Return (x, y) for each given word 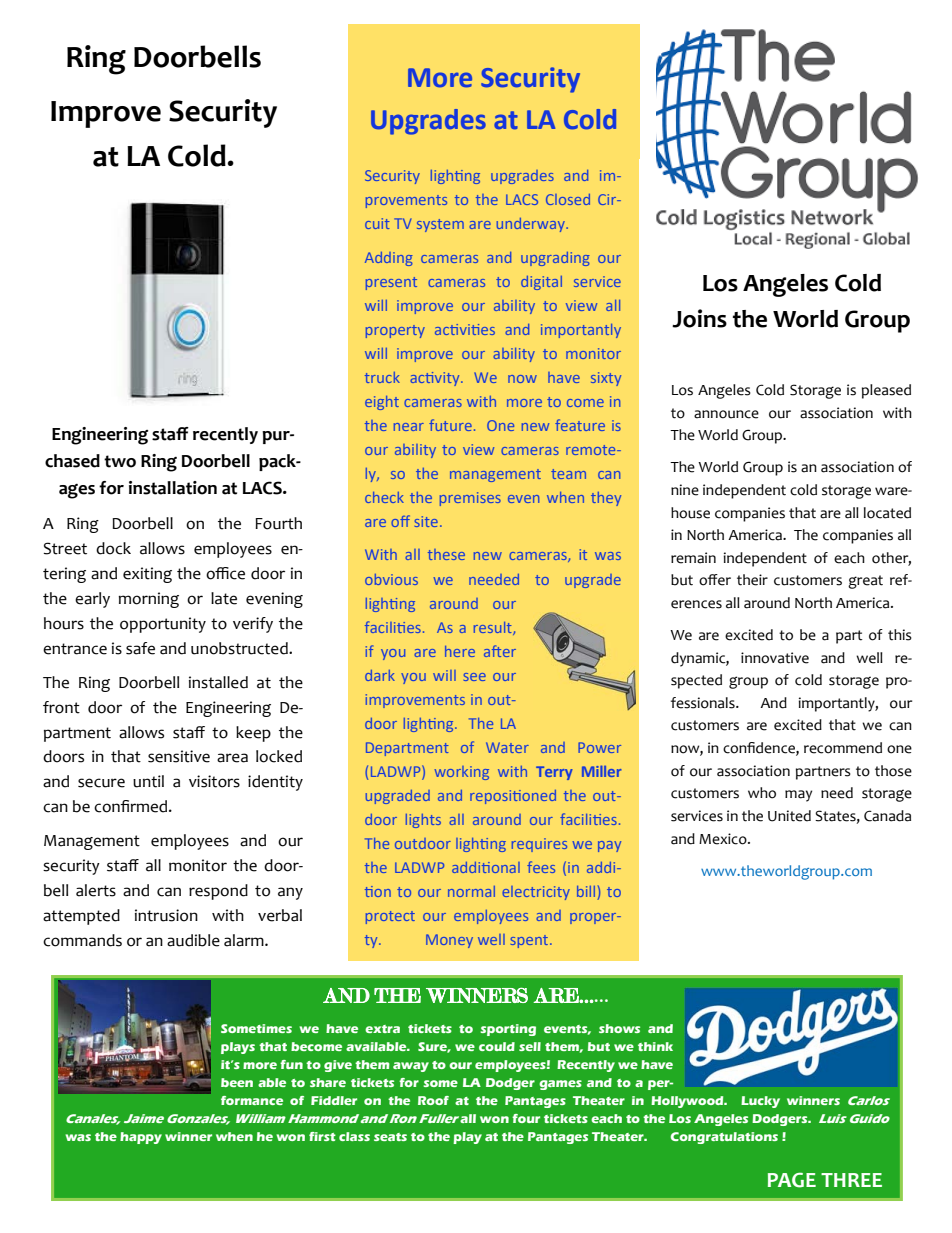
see (474, 677)
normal (471, 891)
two (120, 461)
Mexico (724, 839)
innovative (775, 658)
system (440, 225)
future (450, 425)
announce (726, 414)
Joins (699, 318)
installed (218, 682)
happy (141, 1138)
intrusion (166, 915)
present (391, 283)
